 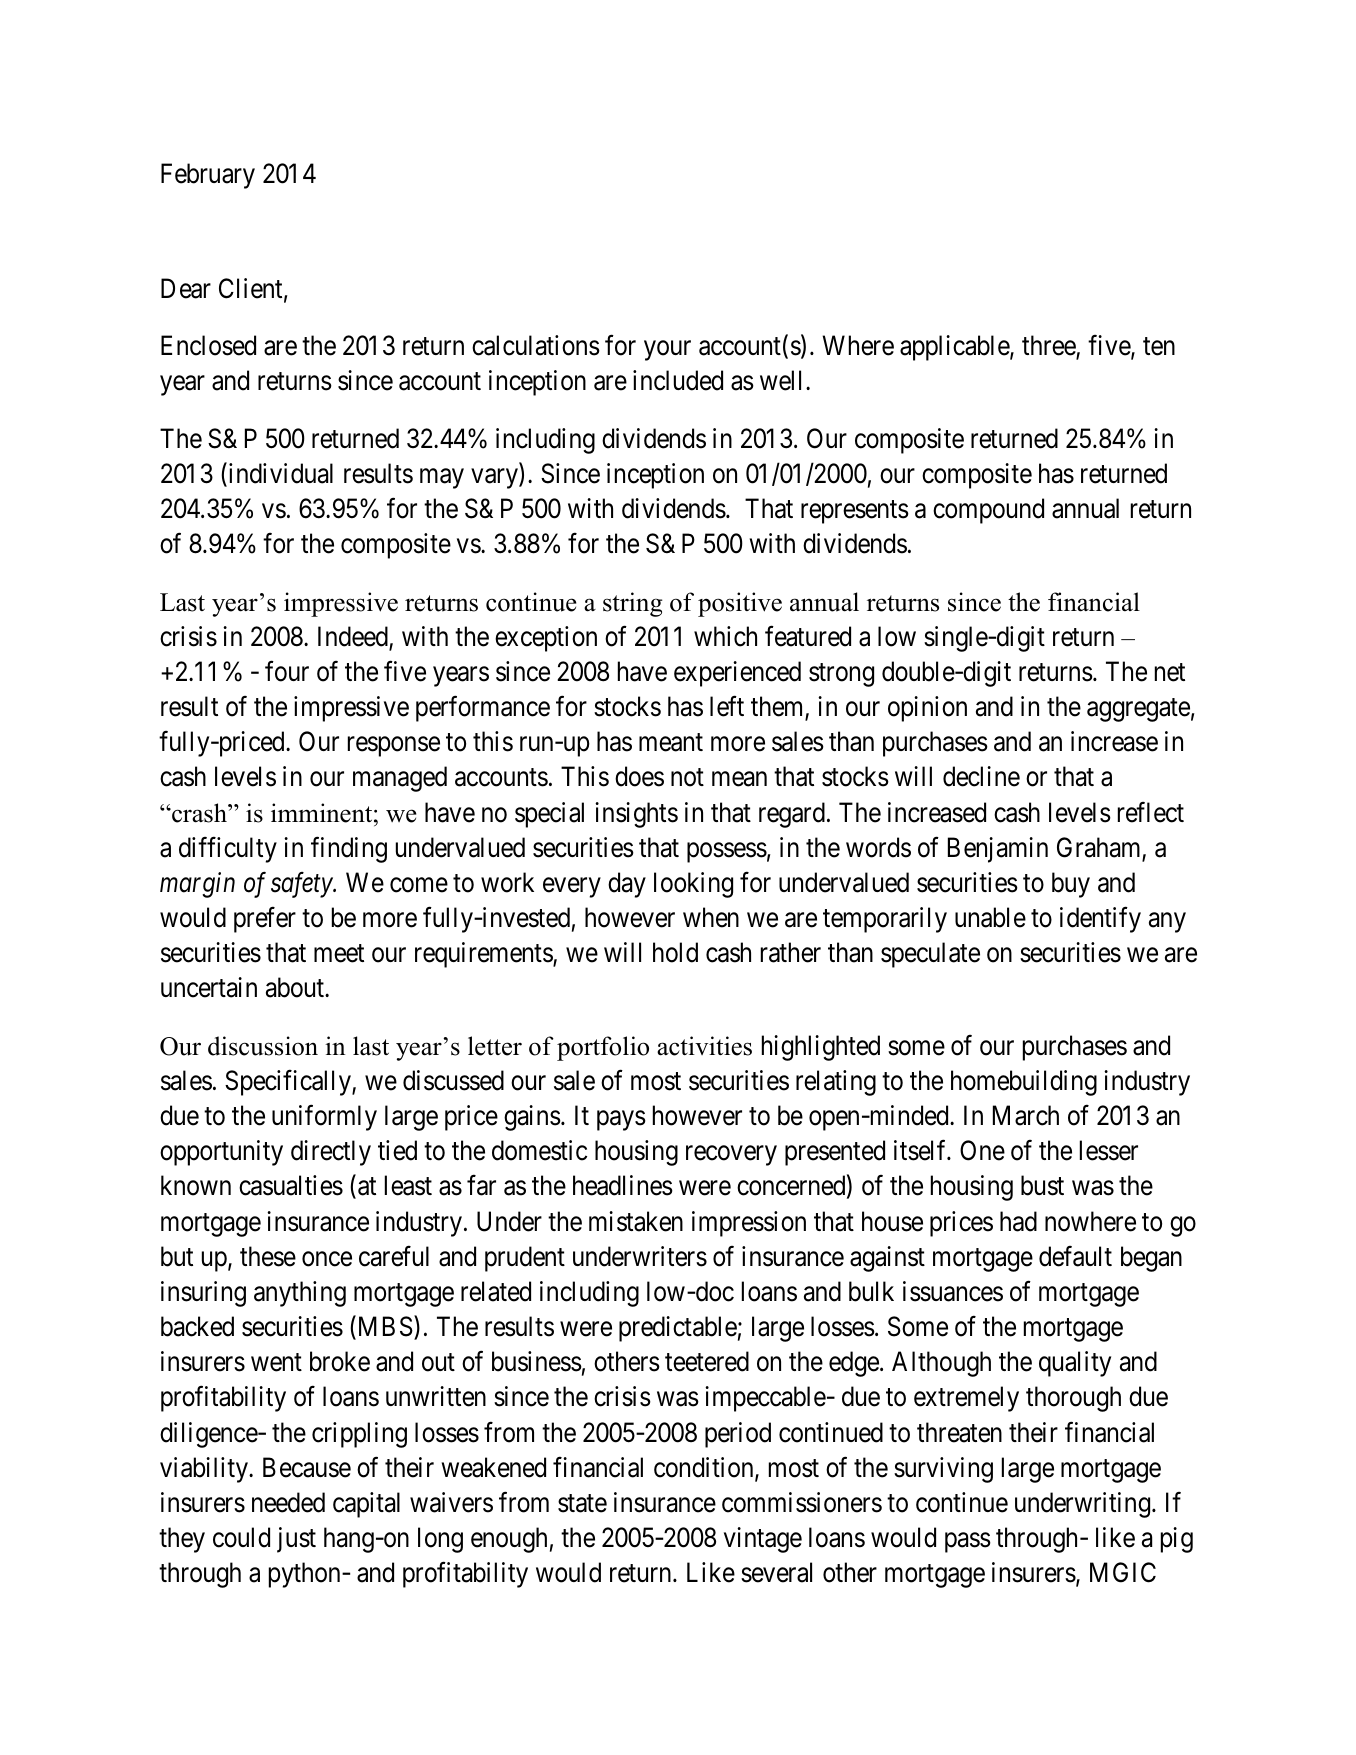 I want to click on individual, so click(x=279, y=474).
